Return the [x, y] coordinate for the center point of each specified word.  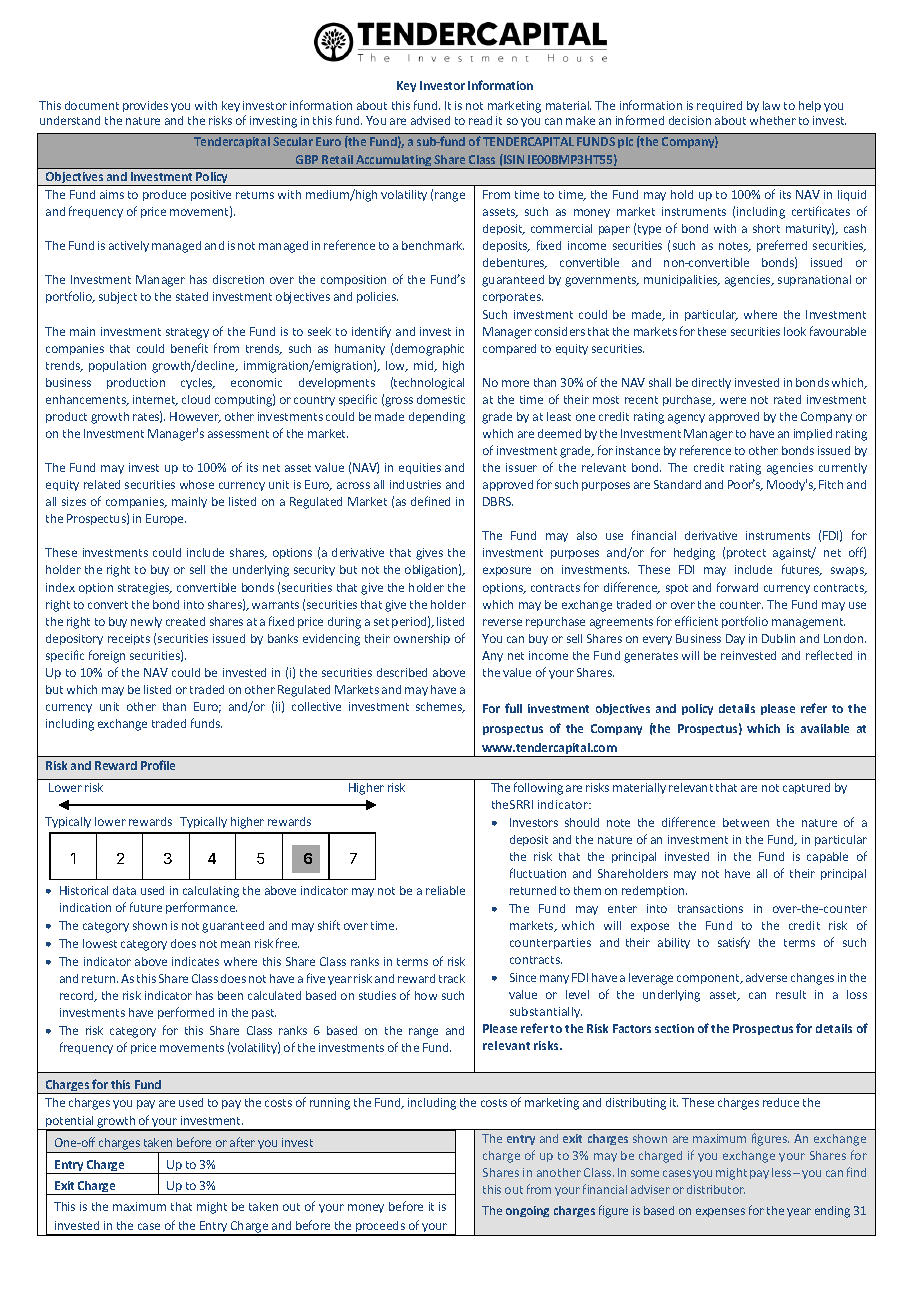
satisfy [734, 943]
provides [145, 106]
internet [155, 400]
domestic [441, 399]
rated [787, 399]
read [480, 120]
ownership [422, 639]
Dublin [778, 638]
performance [201, 908]
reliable [445, 890]
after [242, 1142]
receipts [129, 639]
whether [773, 120]
